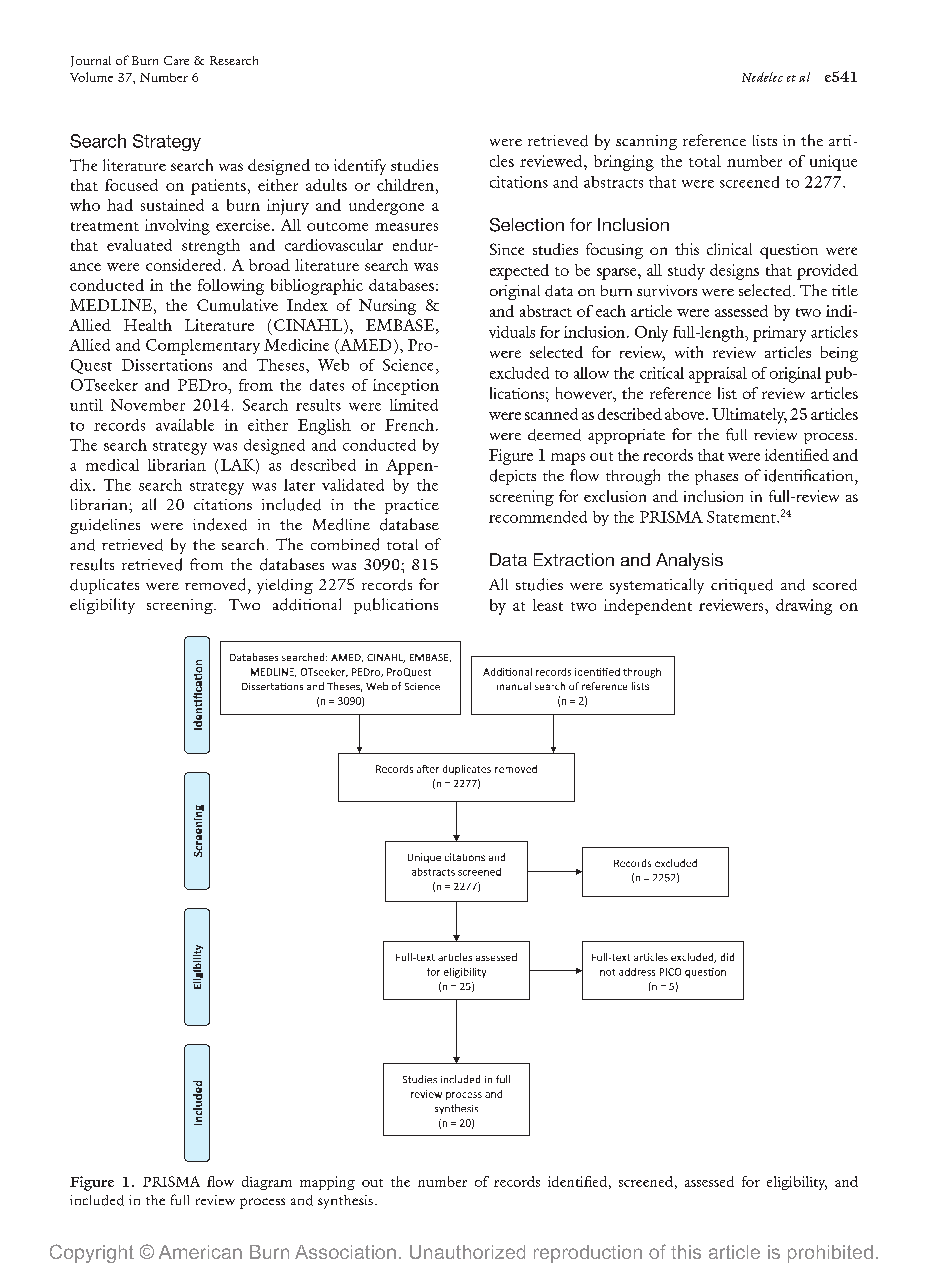 The width and height of the screenshot is (928, 1288). What do you see at coordinates (360, 167) in the screenshot?
I see `identify` at bounding box center [360, 167].
